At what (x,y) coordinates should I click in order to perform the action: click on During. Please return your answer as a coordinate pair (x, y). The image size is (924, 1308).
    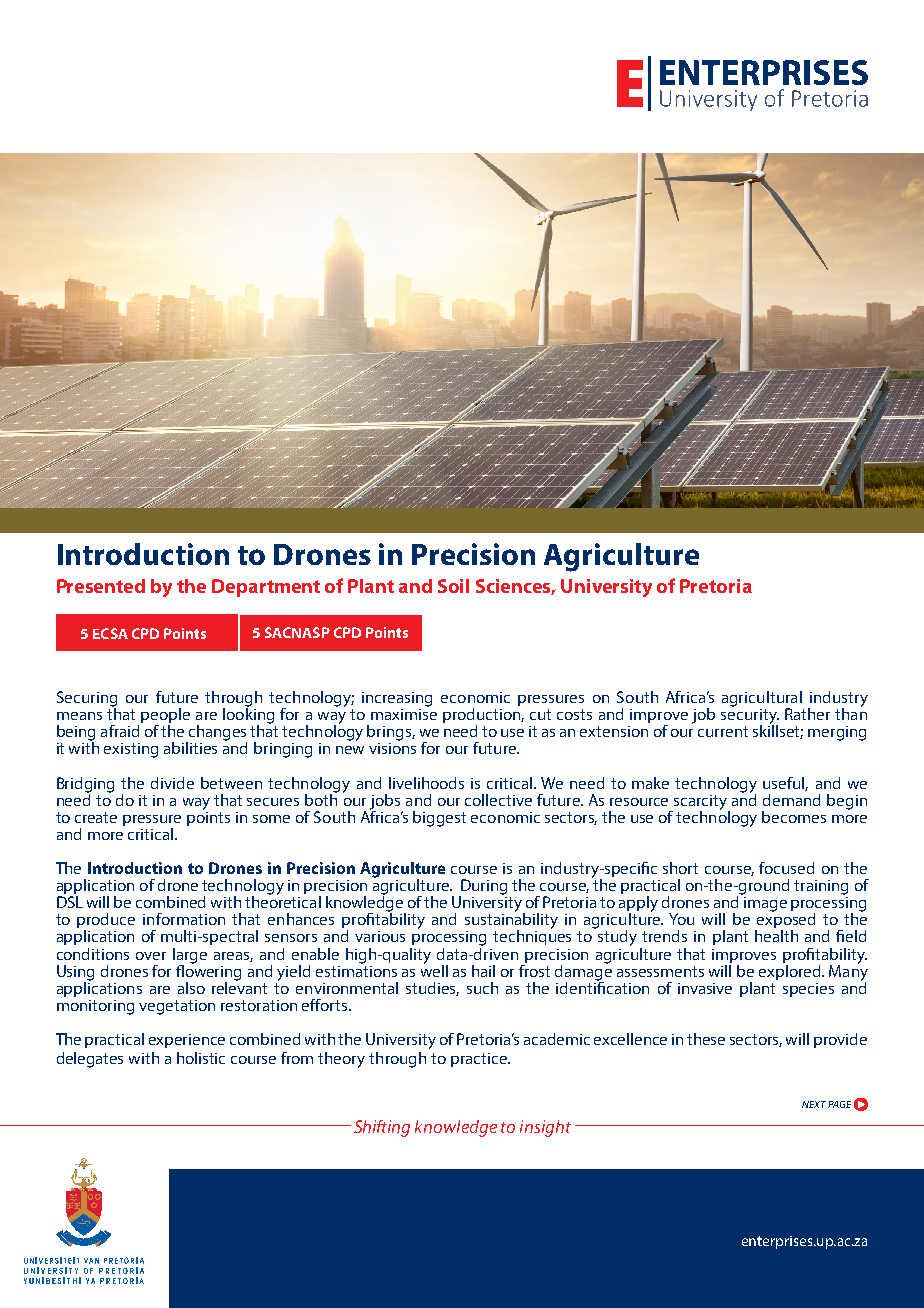
    Looking at the image, I should click on (483, 888).
